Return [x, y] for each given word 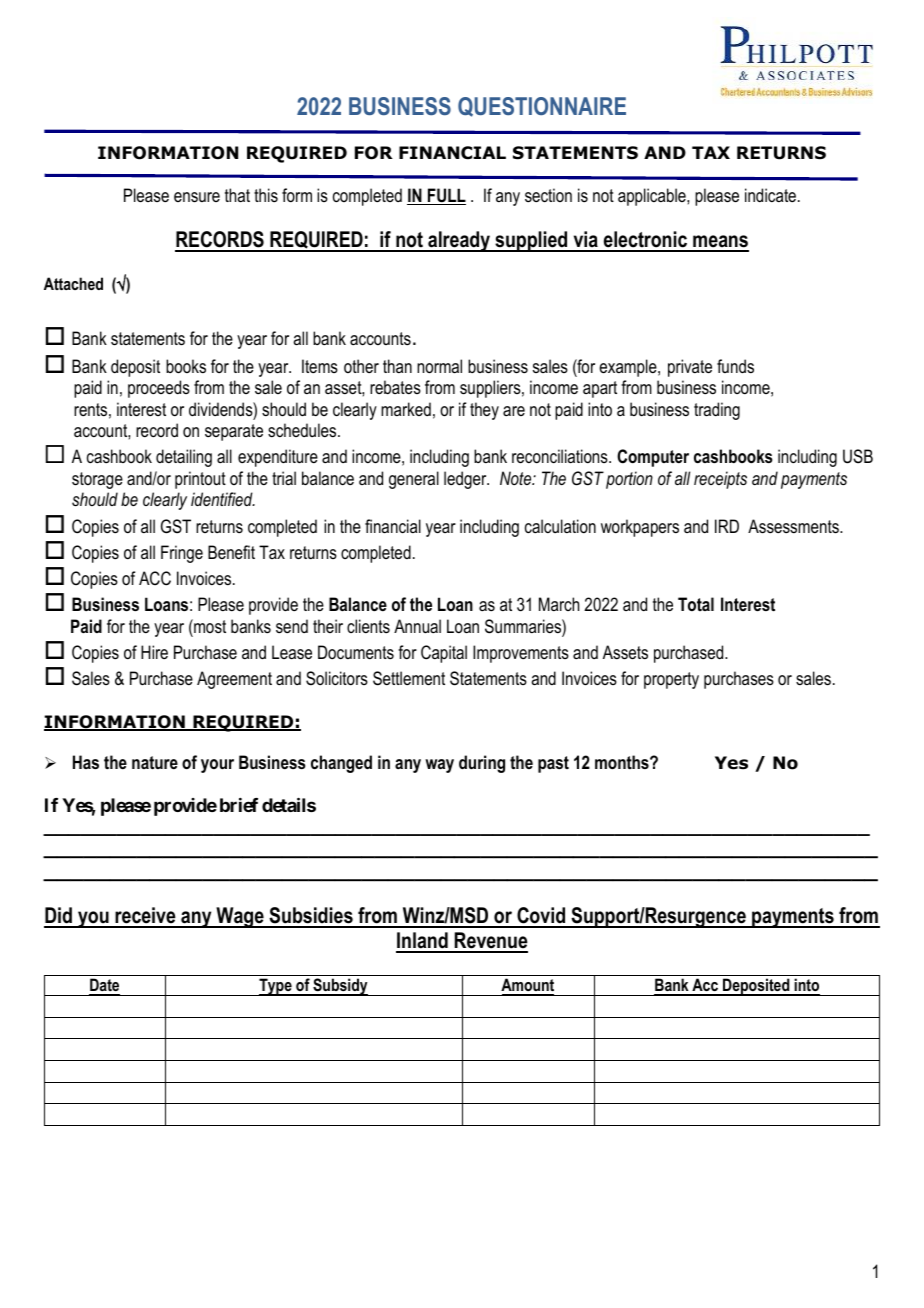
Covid [541, 917]
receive [145, 917]
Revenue [490, 942]
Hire [154, 652]
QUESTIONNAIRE [542, 107]
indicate [770, 195]
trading [717, 411]
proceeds [159, 389]
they [484, 411]
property [671, 680]
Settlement [409, 678]
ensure [197, 197]
